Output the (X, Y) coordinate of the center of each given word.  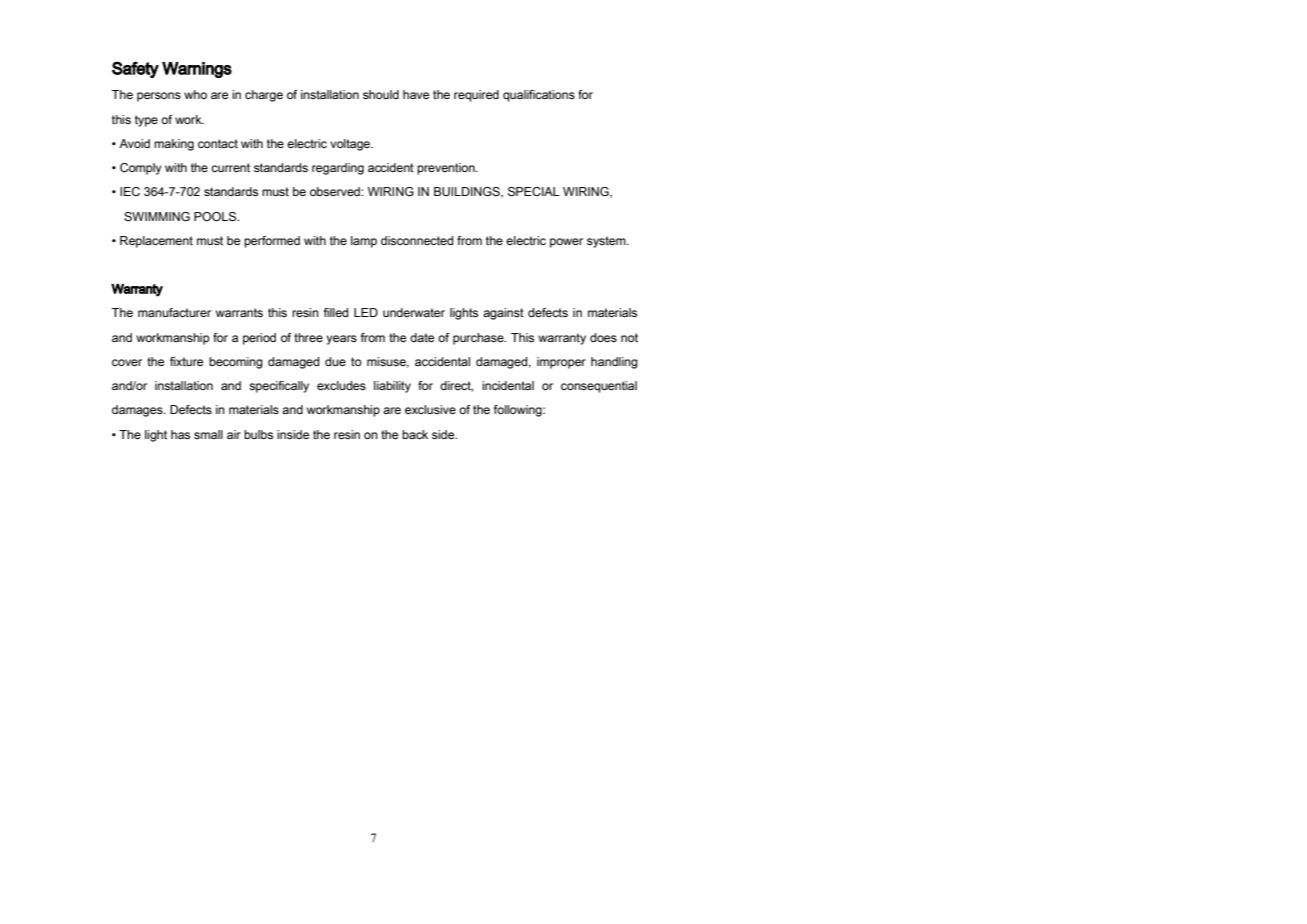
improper (561, 363)
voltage (351, 145)
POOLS (216, 216)
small (208, 434)
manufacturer (174, 312)
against (503, 314)
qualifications (539, 96)
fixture (186, 361)
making (174, 145)
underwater (414, 312)
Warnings (197, 70)
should (381, 94)
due (335, 361)
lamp (364, 242)
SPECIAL (534, 191)
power (566, 243)
